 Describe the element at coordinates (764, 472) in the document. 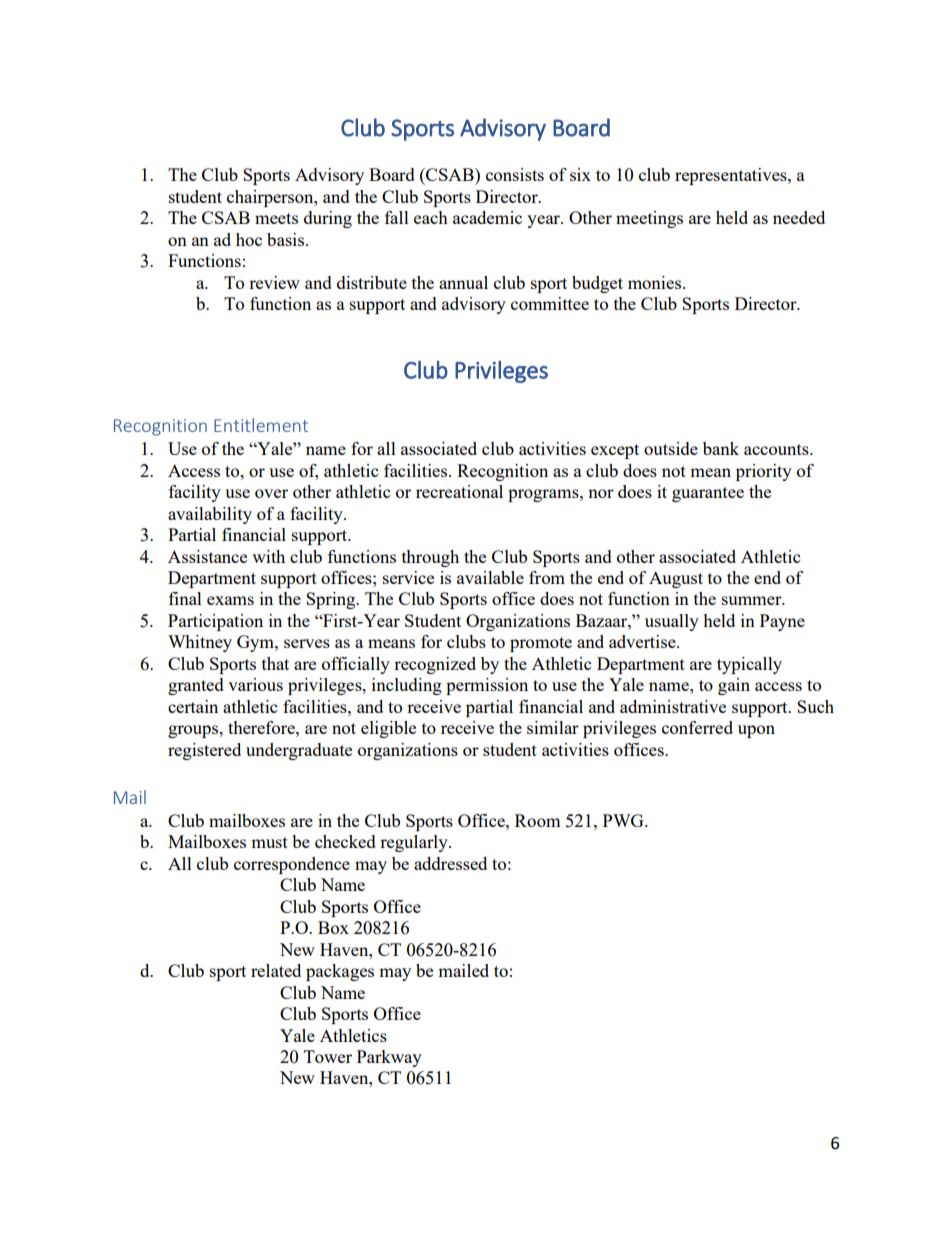

I see `priority` at that location.
